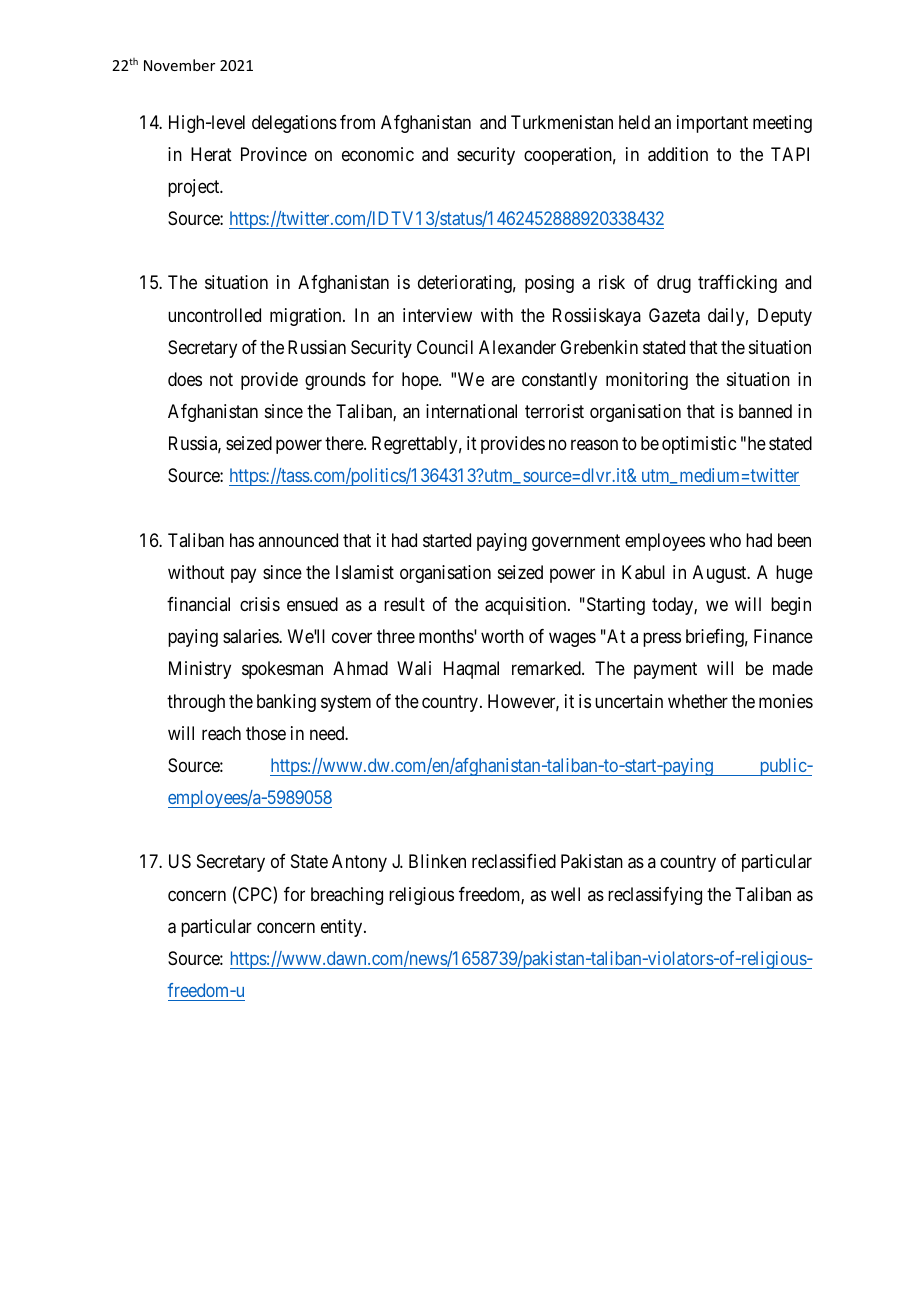 Image resolution: width=924 pixels, height=1308 pixels. What do you see at coordinates (343, 928) in the image?
I see `entity` at bounding box center [343, 928].
